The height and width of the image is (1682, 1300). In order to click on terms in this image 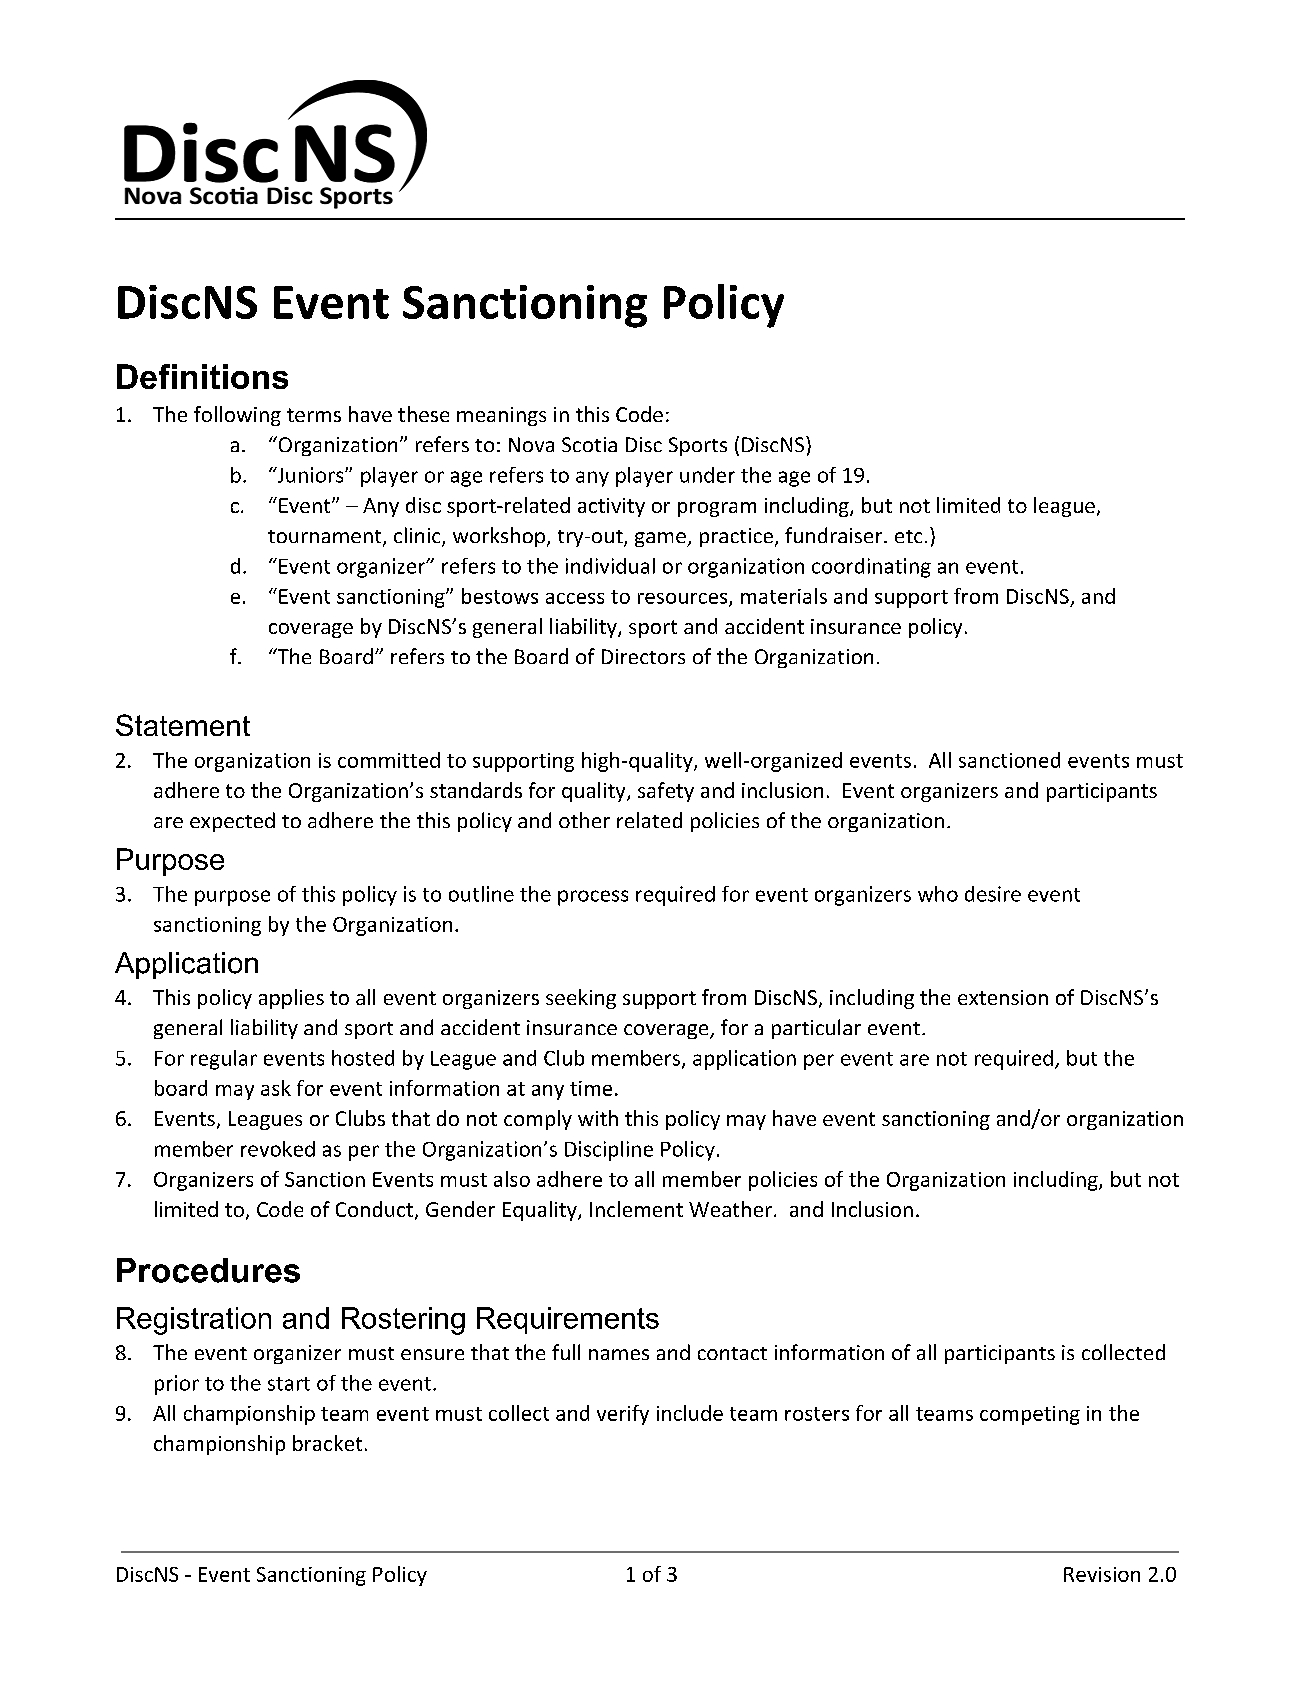, I will do `click(314, 415)`.
